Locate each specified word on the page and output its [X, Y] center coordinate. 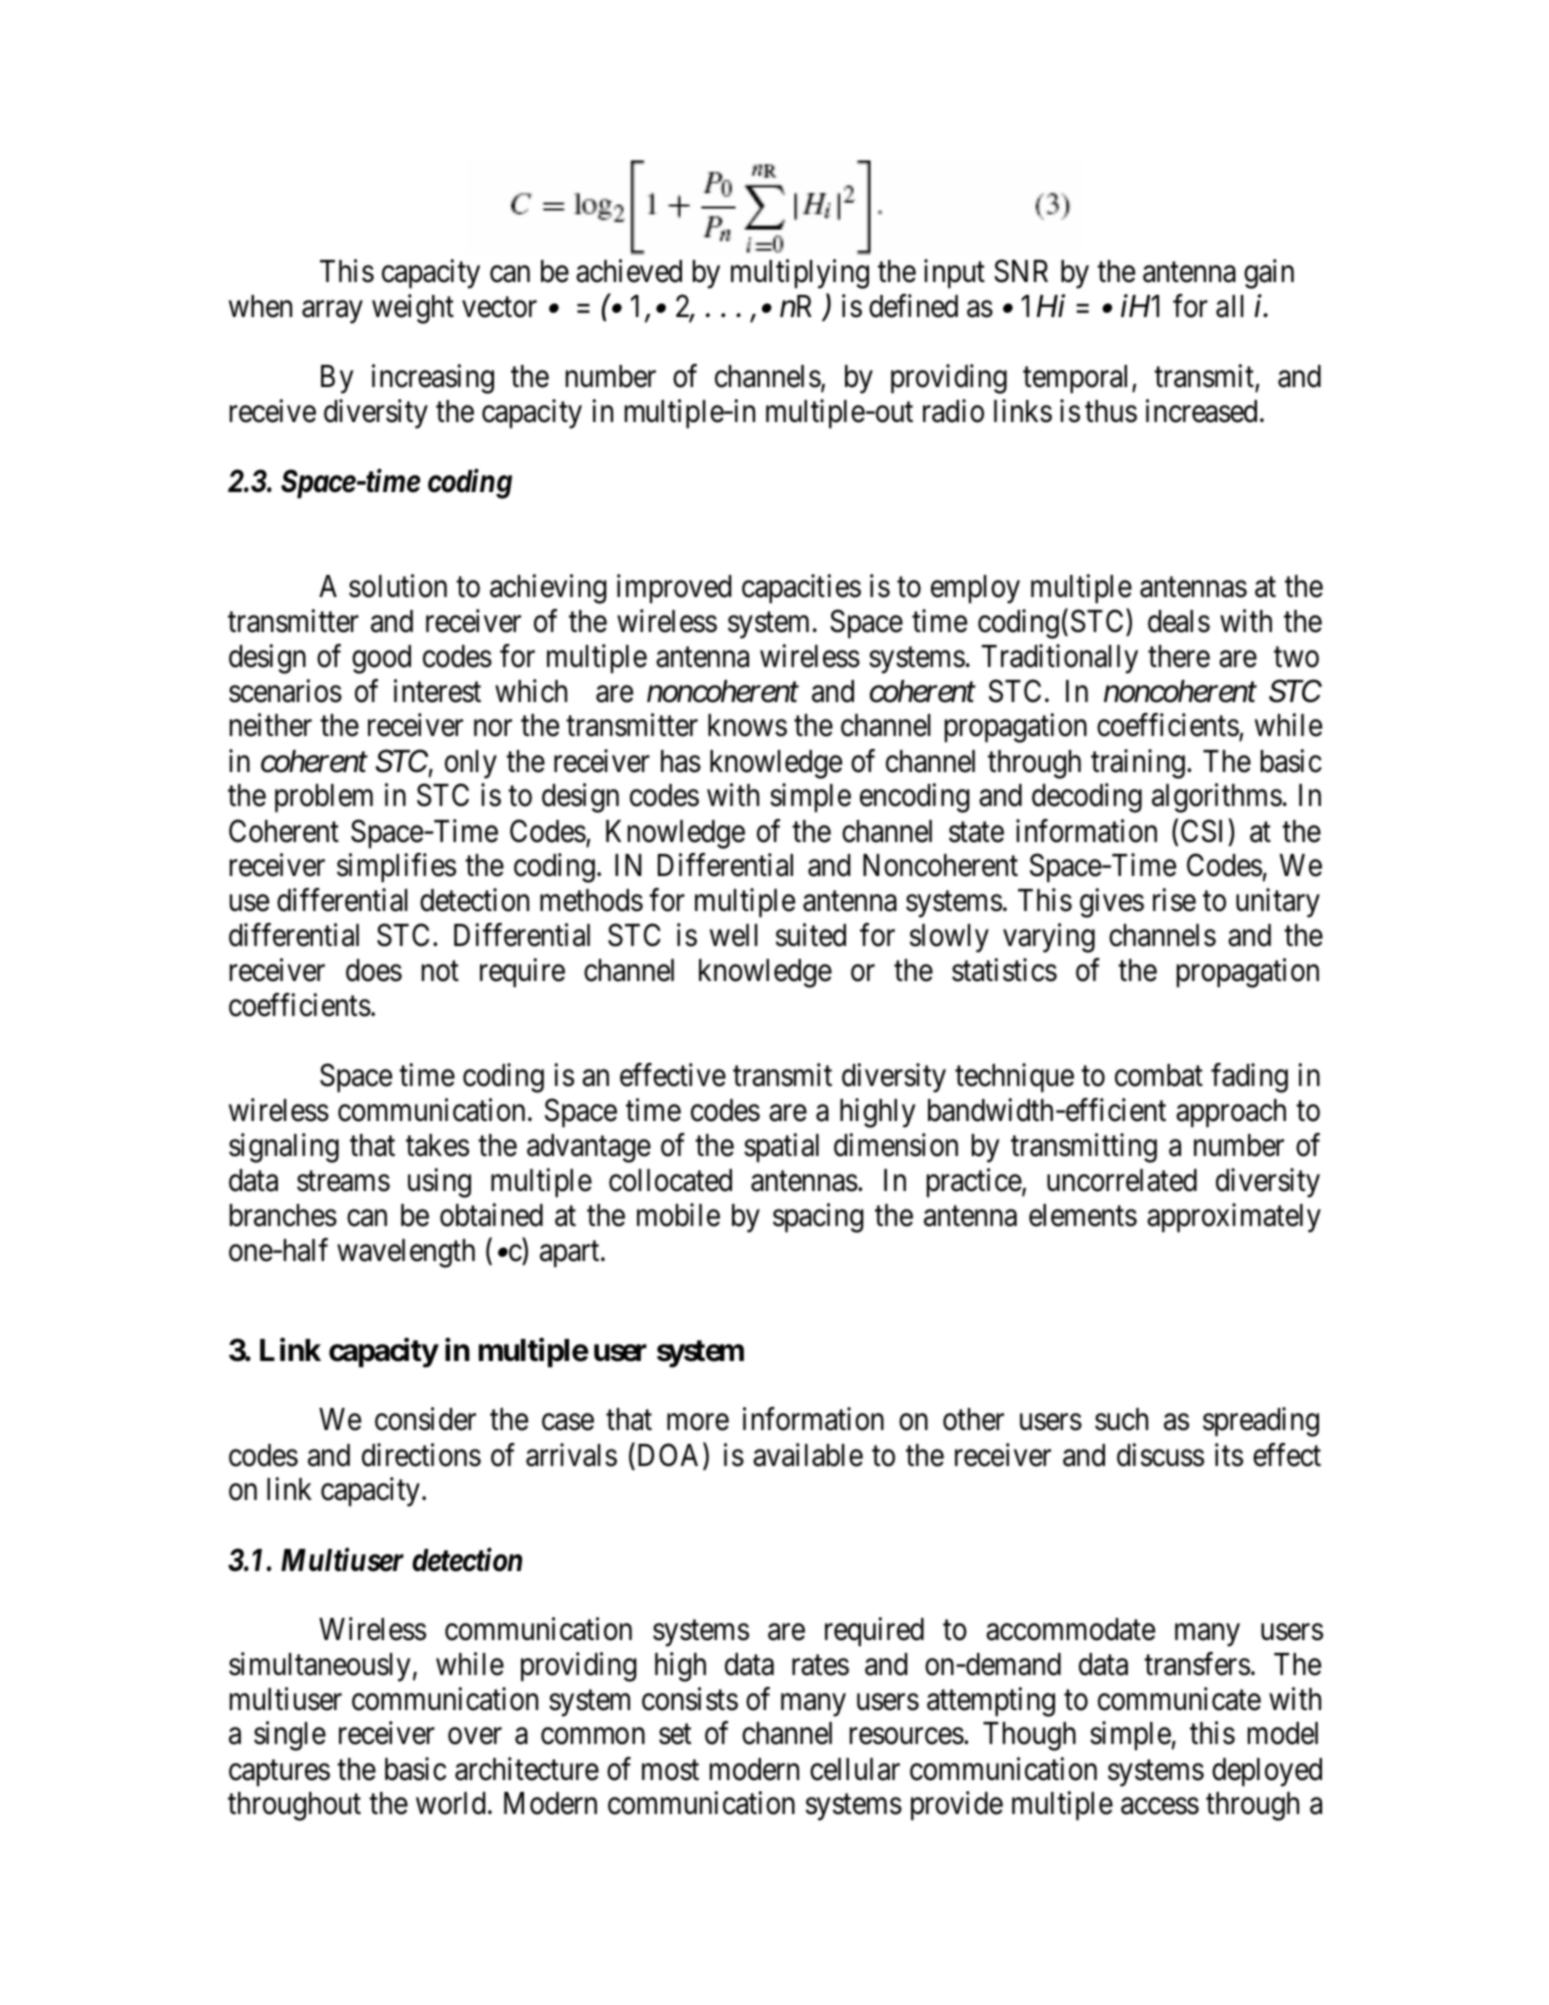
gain [1269, 274]
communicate [1179, 1699]
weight [413, 309]
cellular [855, 1769]
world [450, 1803]
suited [811, 935]
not [440, 971]
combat [1159, 1075]
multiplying [800, 274]
